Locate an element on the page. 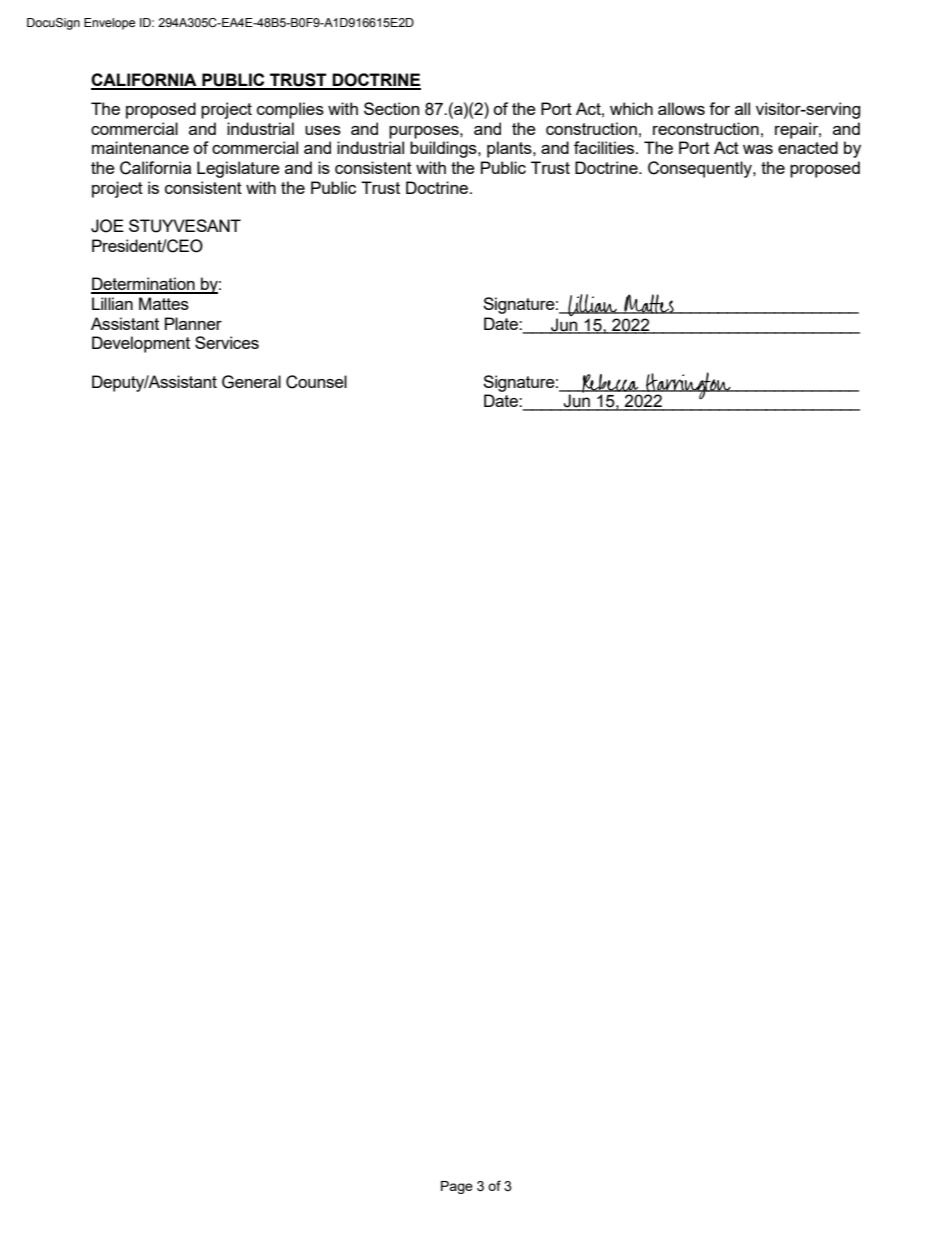  Services is located at coordinates (227, 342).
